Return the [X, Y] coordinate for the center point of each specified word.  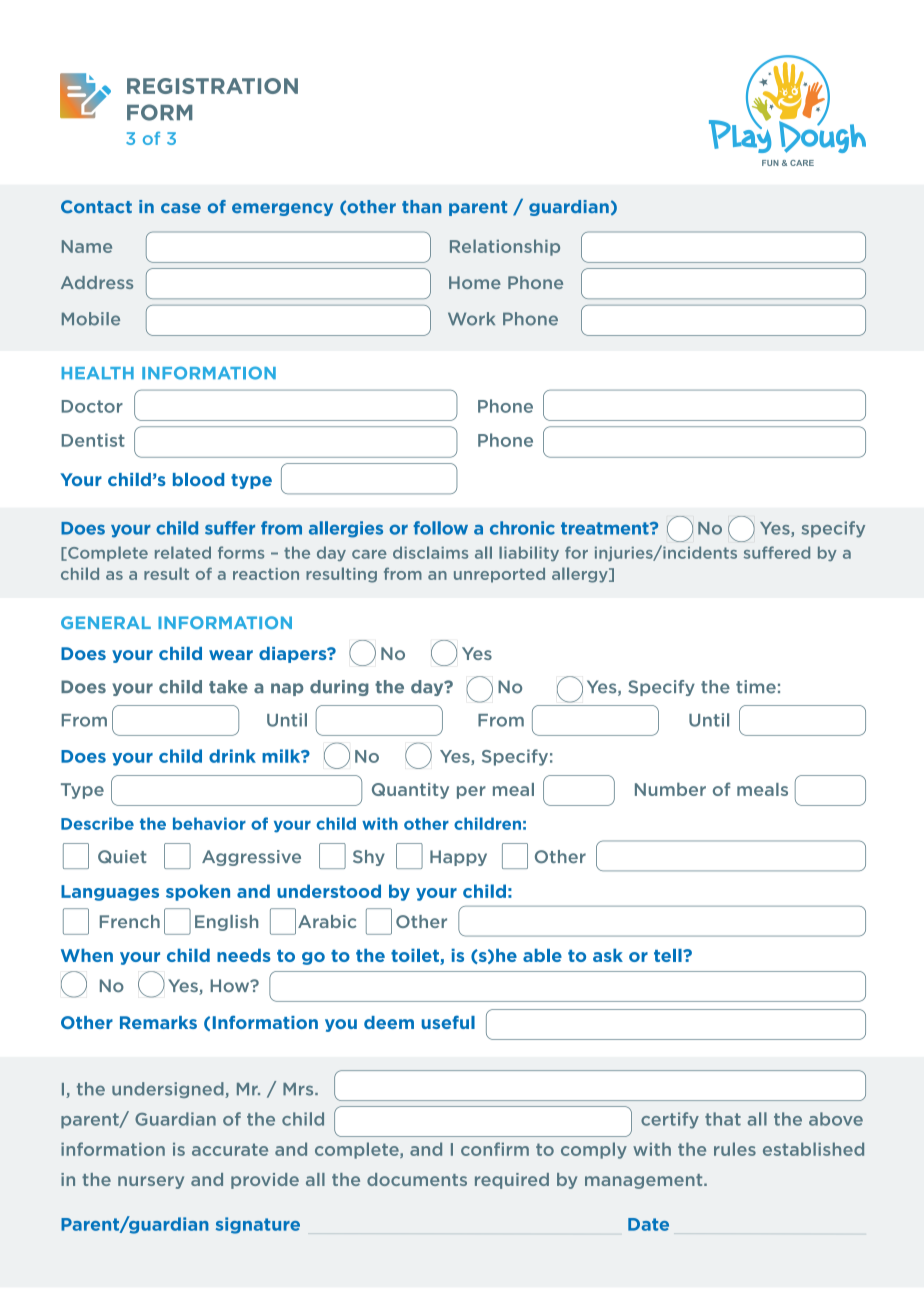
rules [735, 1149]
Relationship [505, 247]
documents [417, 1179]
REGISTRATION [212, 86]
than [421, 206]
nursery [151, 1182]
